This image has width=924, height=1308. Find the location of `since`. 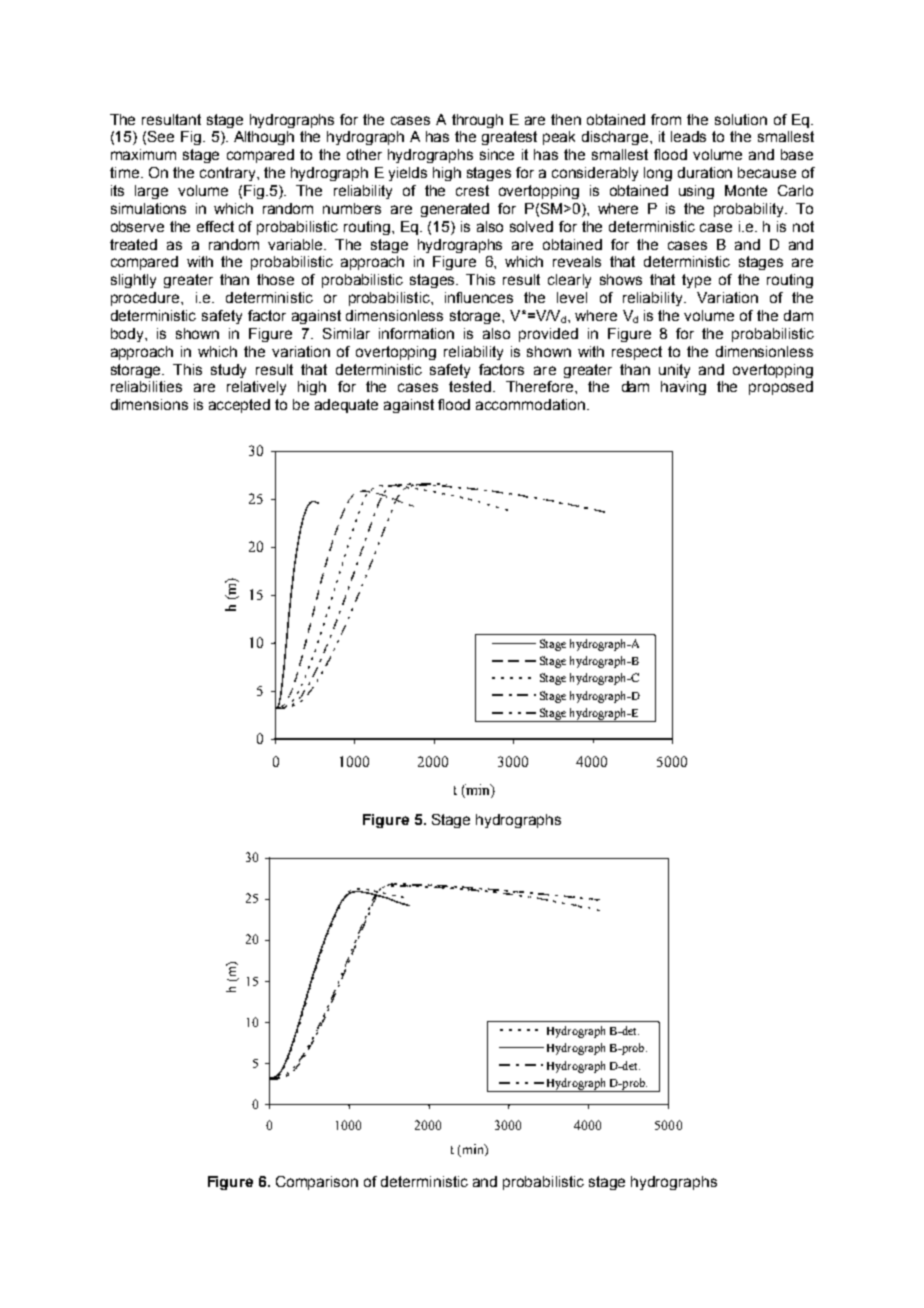

since is located at coordinates (497, 154).
